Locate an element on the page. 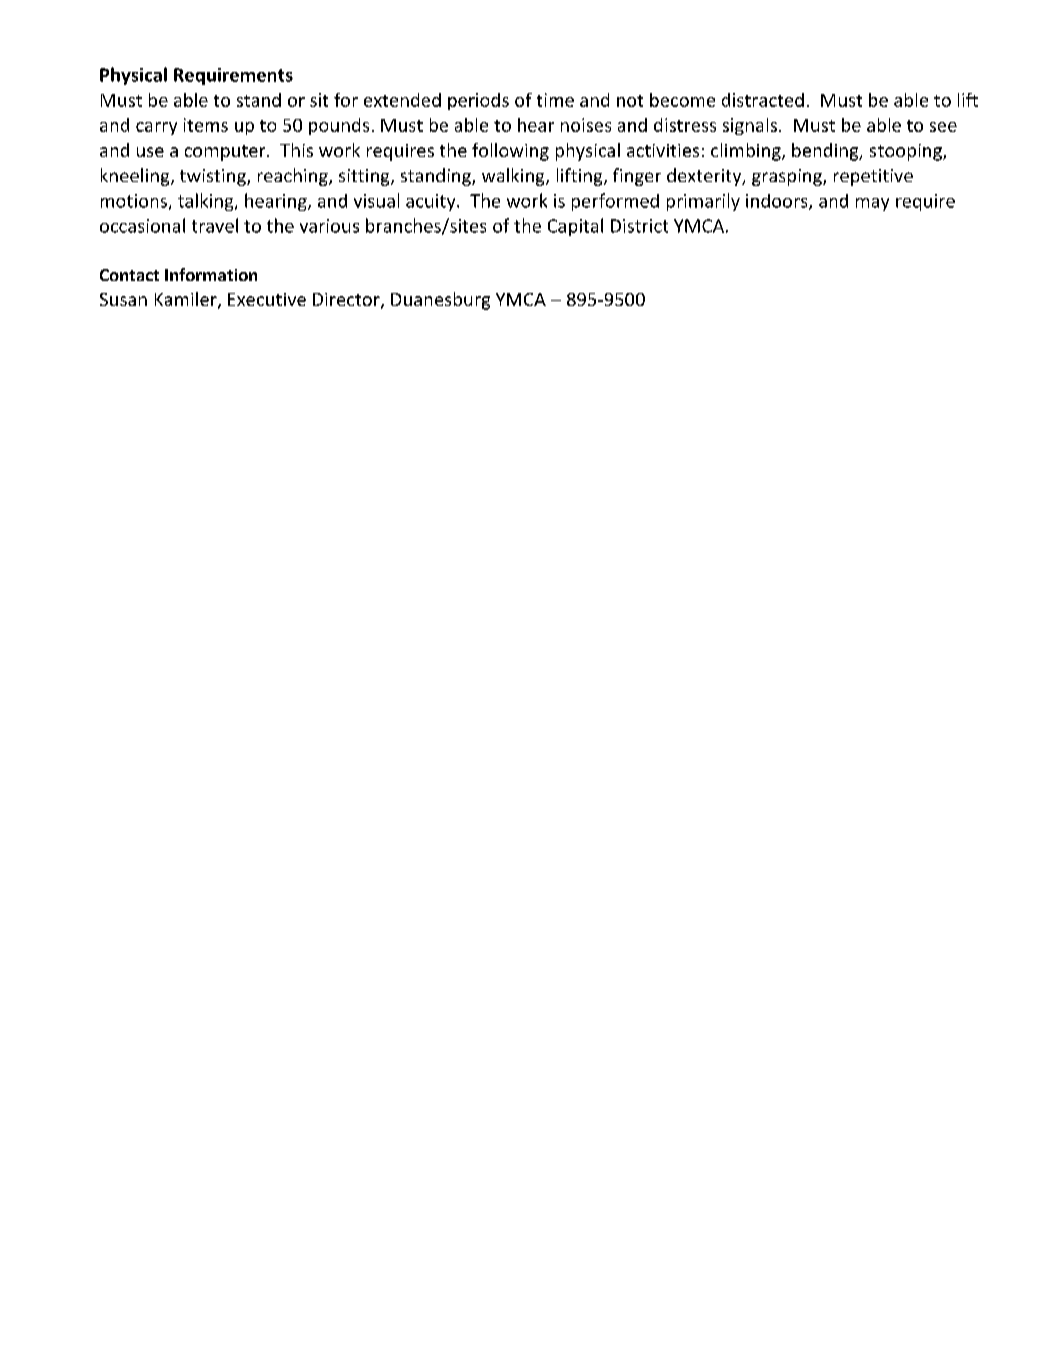 The width and height of the page is (1052, 1362). repetitive is located at coordinates (873, 177).
